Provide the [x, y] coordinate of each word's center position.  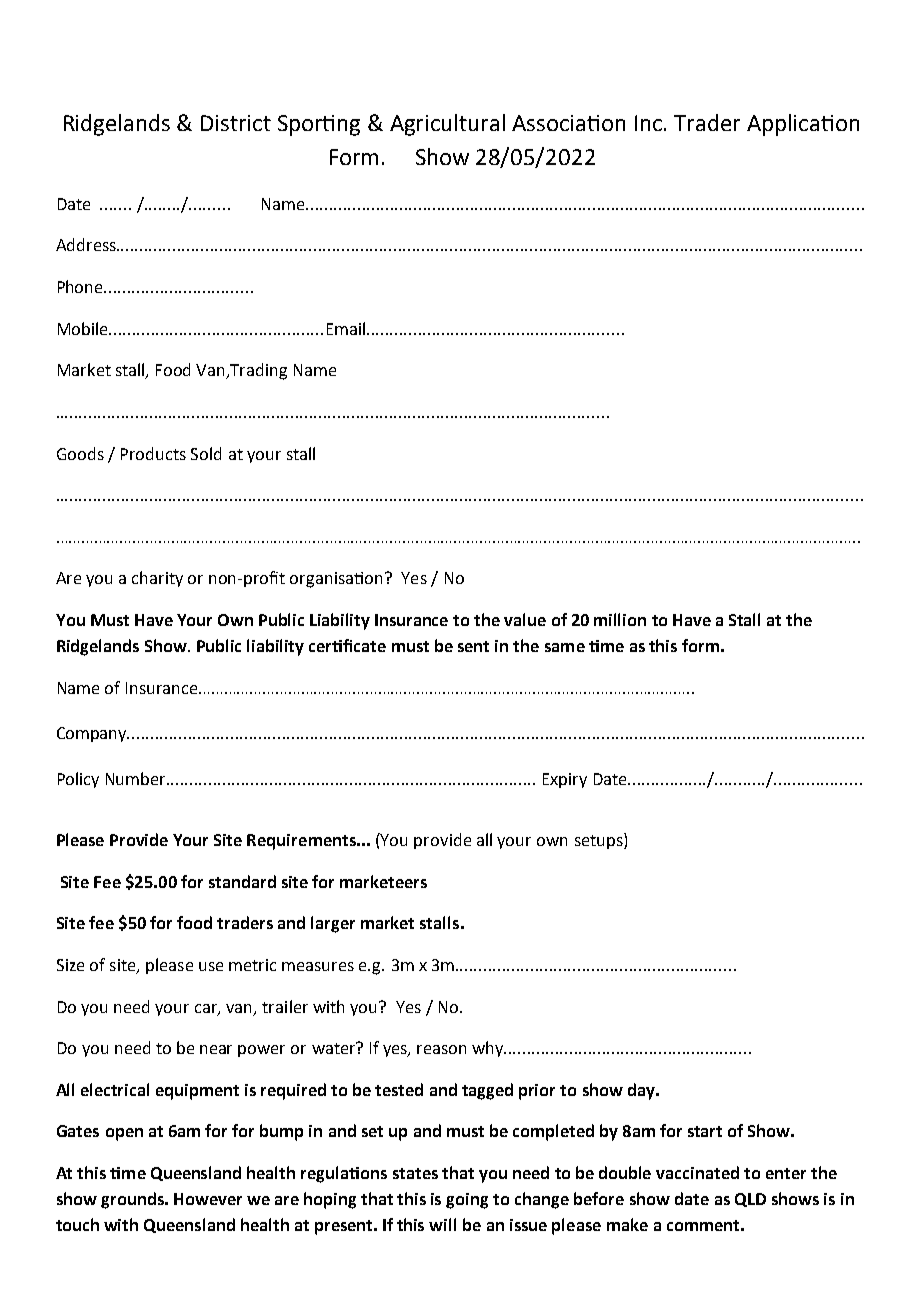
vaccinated [697, 1172]
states [415, 1173]
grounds [133, 1200]
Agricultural [447, 125]
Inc [650, 123]
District [236, 123]
